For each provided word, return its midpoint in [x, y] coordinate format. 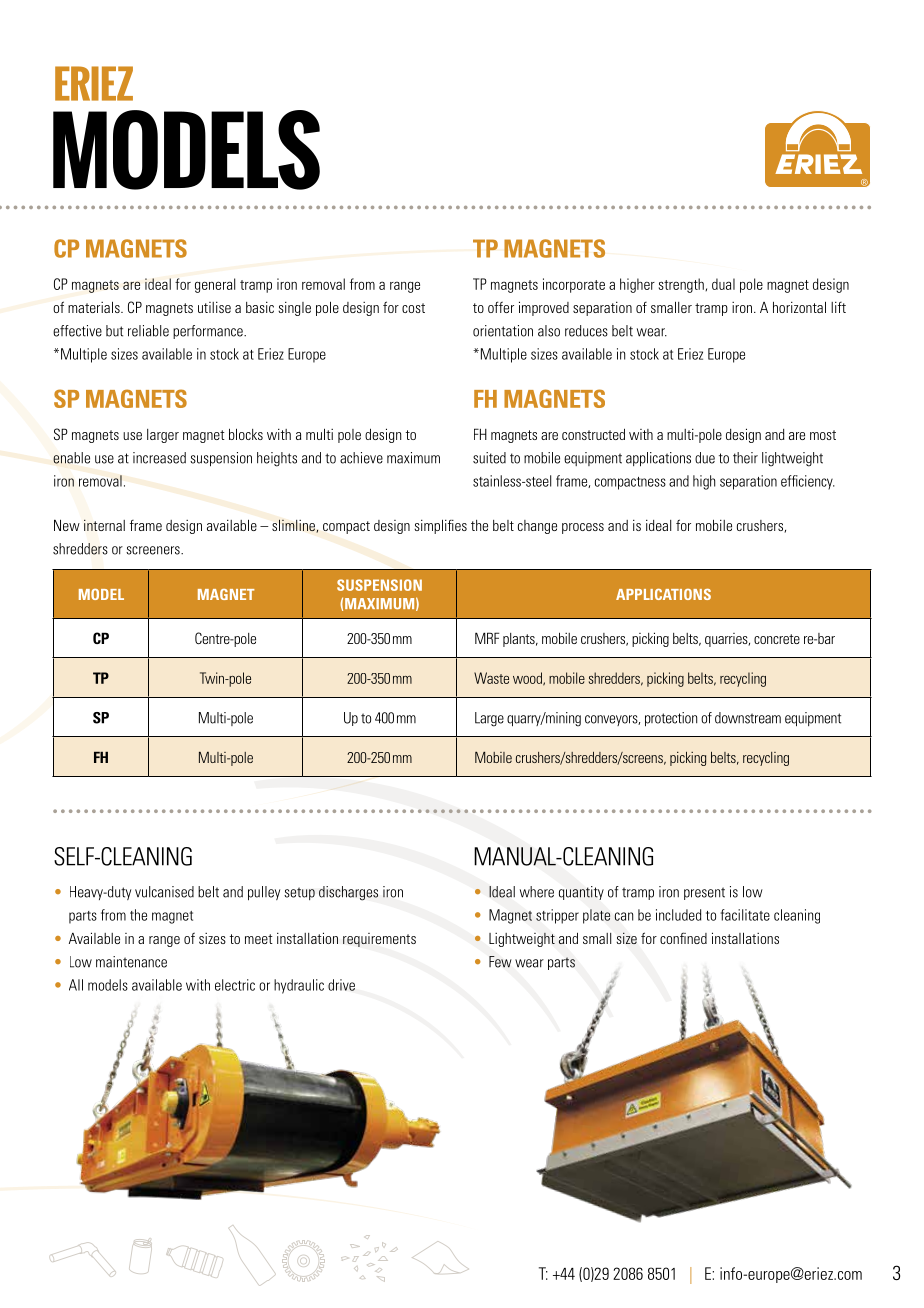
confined [683, 938]
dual [723, 284]
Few [500, 962]
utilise [214, 307]
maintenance [131, 962]
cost [413, 308]
